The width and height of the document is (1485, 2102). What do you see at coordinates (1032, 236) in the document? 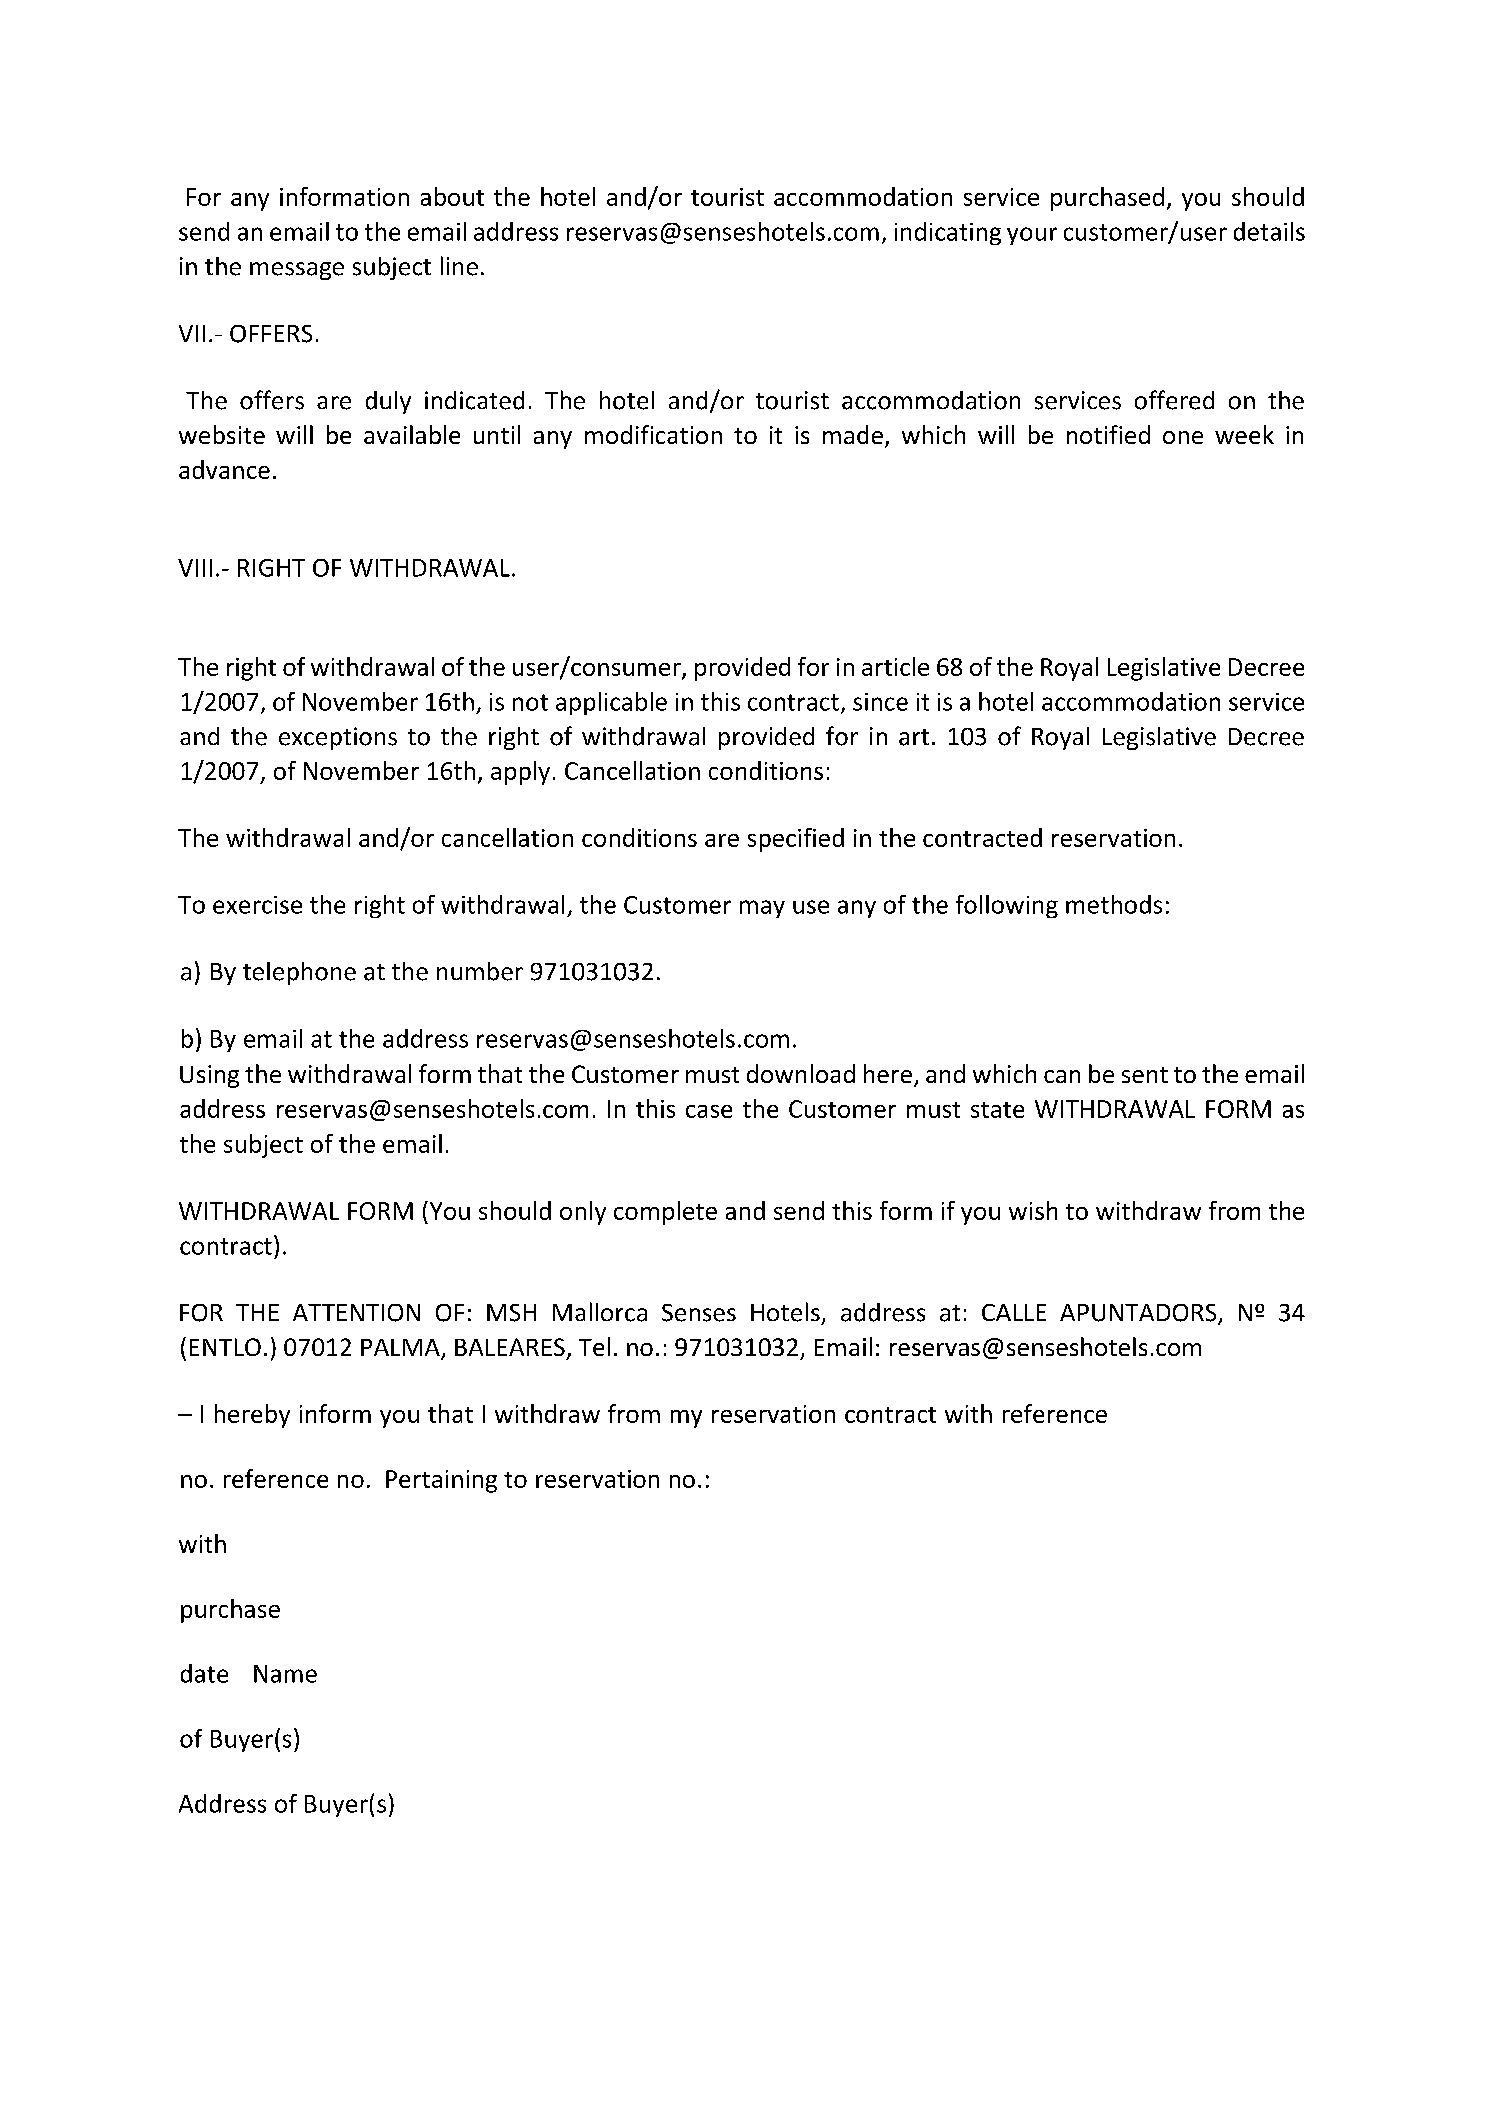
I see `your` at bounding box center [1032, 236].
